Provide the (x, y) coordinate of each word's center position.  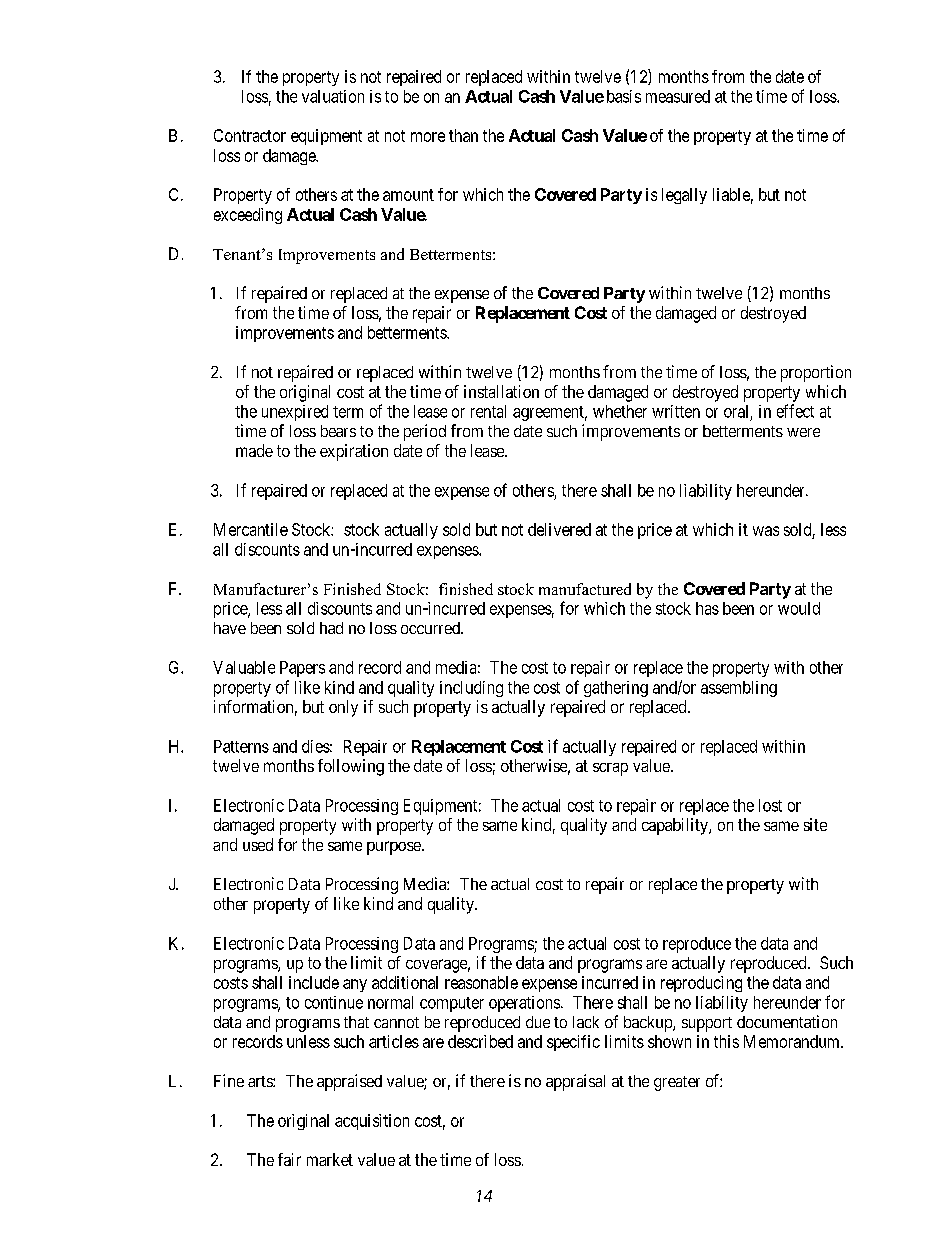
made (254, 450)
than (463, 135)
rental (488, 411)
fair (289, 1159)
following (351, 767)
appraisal (575, 1082)
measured (678, 96)
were (803, 432)
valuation (333, 96)
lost (770, 805)
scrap (610, 769)
